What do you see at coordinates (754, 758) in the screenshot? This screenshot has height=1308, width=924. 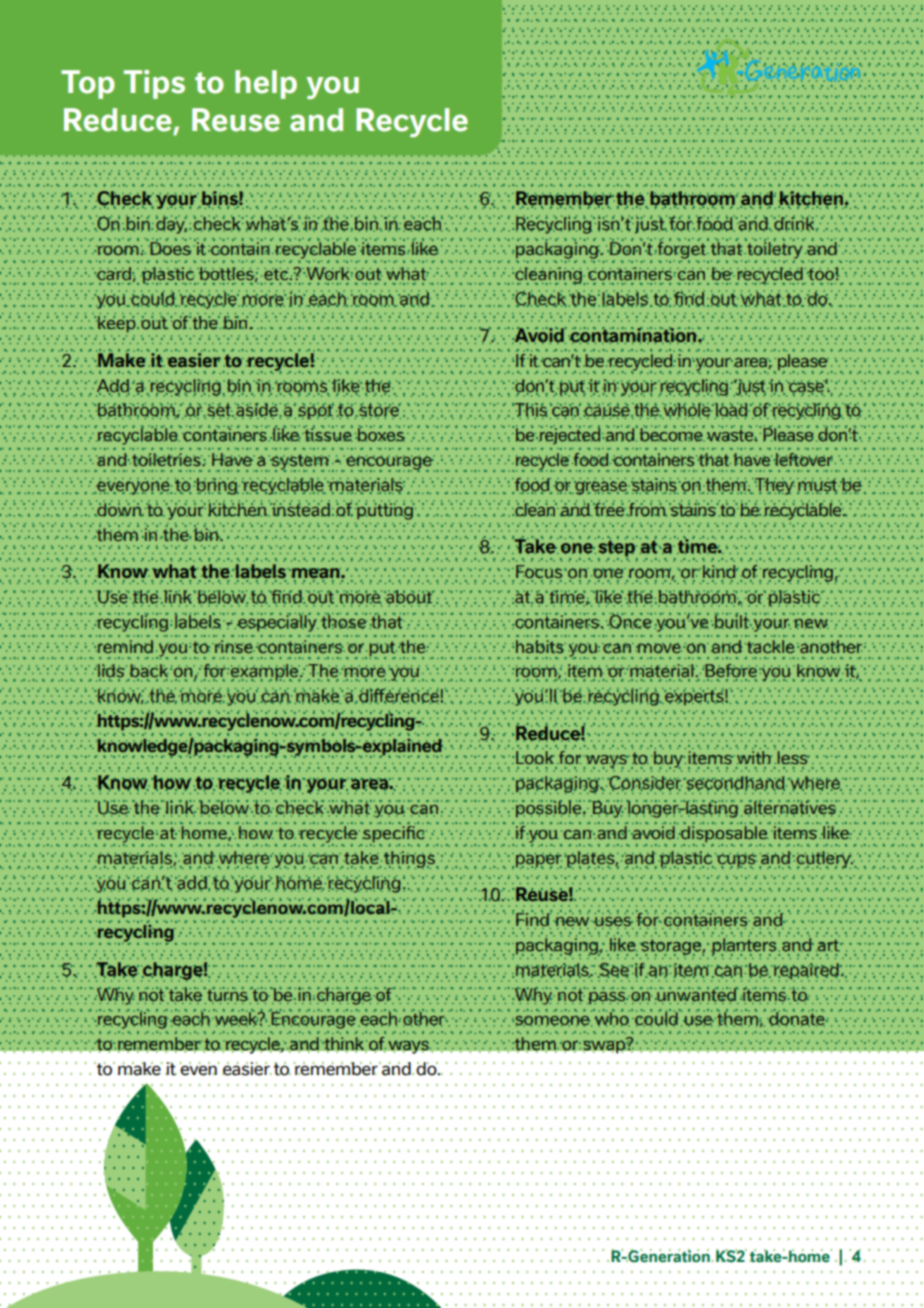 I see `with` at bounding box center [754, 758].
